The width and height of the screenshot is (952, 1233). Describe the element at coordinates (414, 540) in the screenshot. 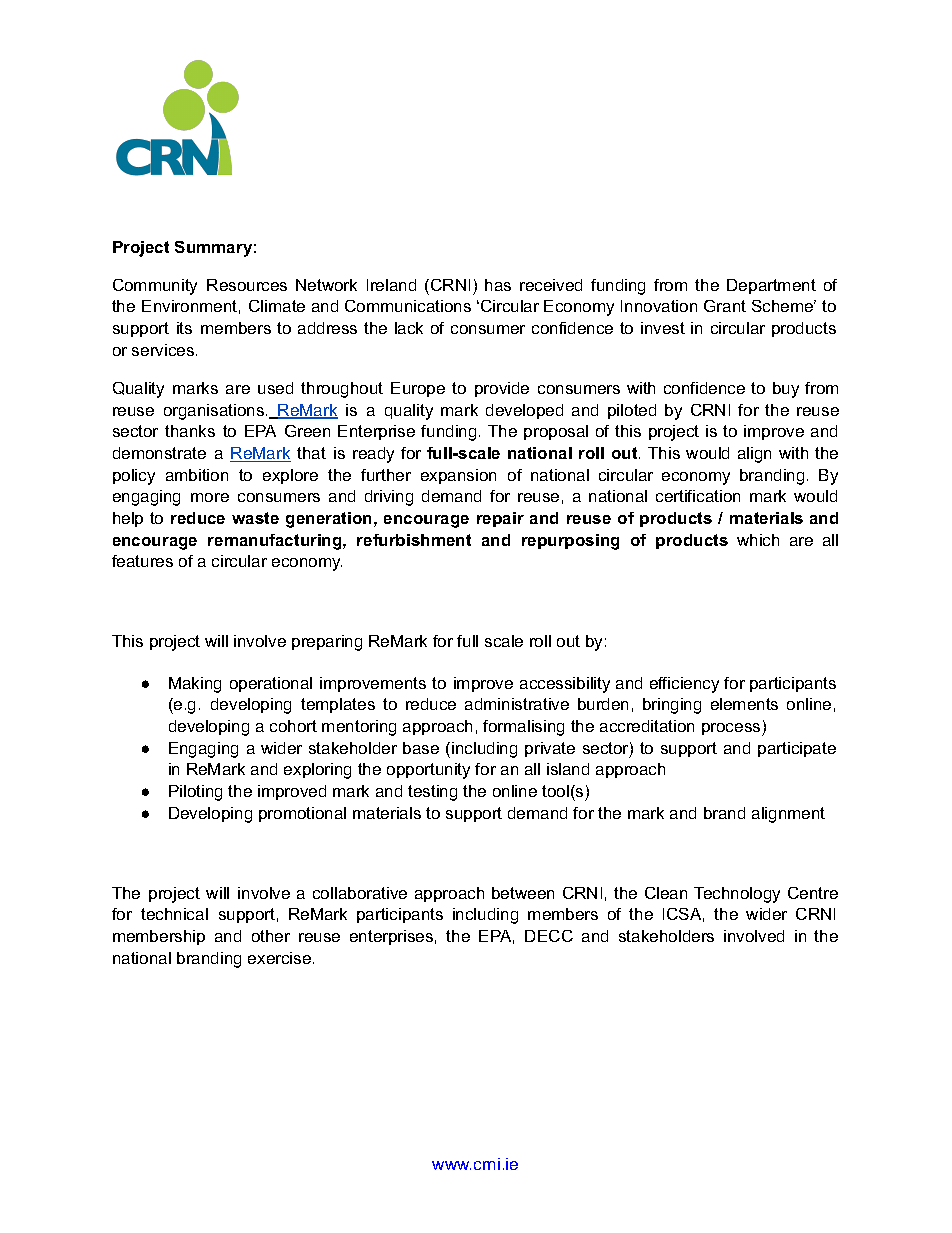

I see `refurbishment` at that location.
